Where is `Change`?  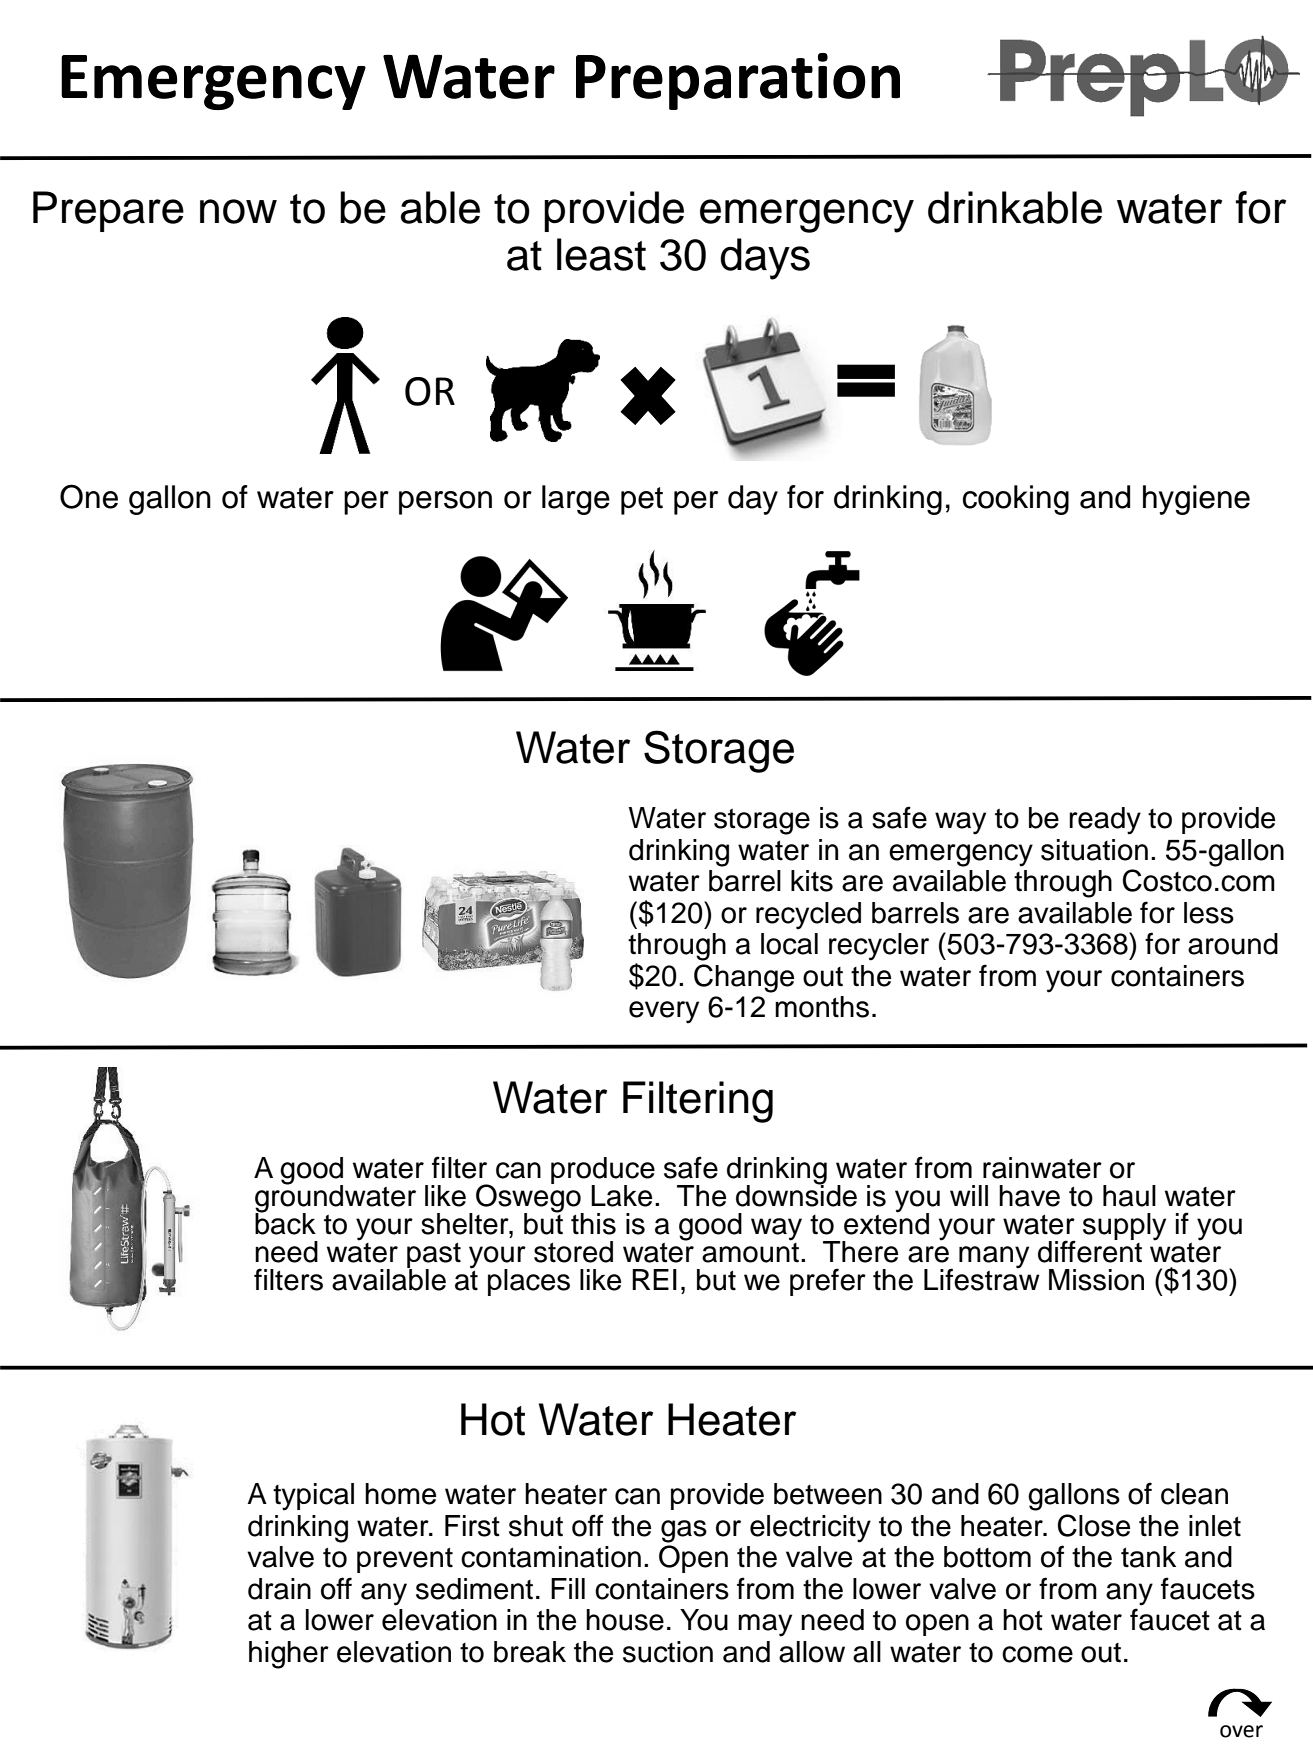 Change is located at coordinates (744, 978).
